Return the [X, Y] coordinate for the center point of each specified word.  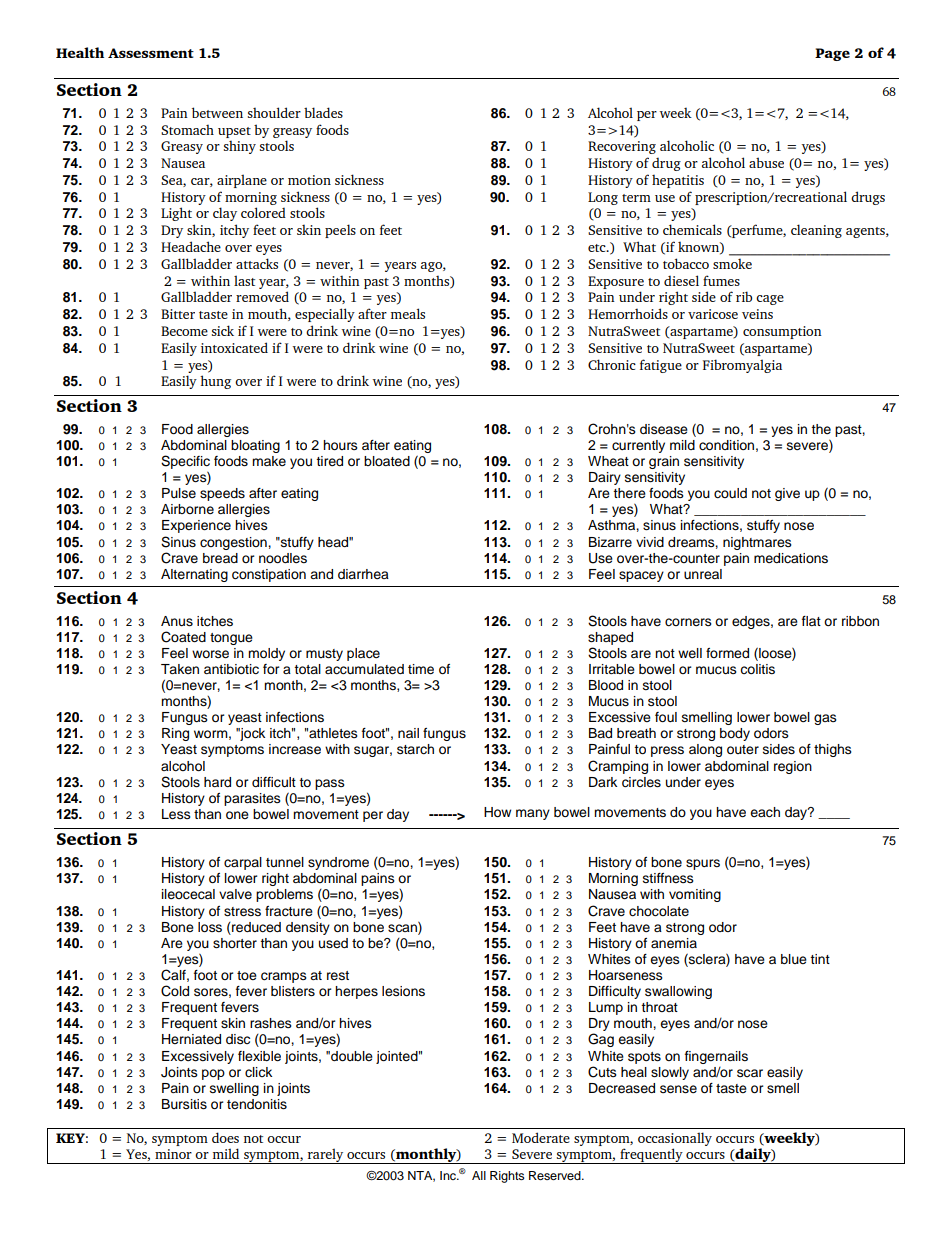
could [730, 493]
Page [832, 54]
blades [323, 112]
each [765, 812]
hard [217, 782]
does [225, 1137]
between [217, 112]
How [497, 812]
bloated [387, 461]
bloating [255, 446]
